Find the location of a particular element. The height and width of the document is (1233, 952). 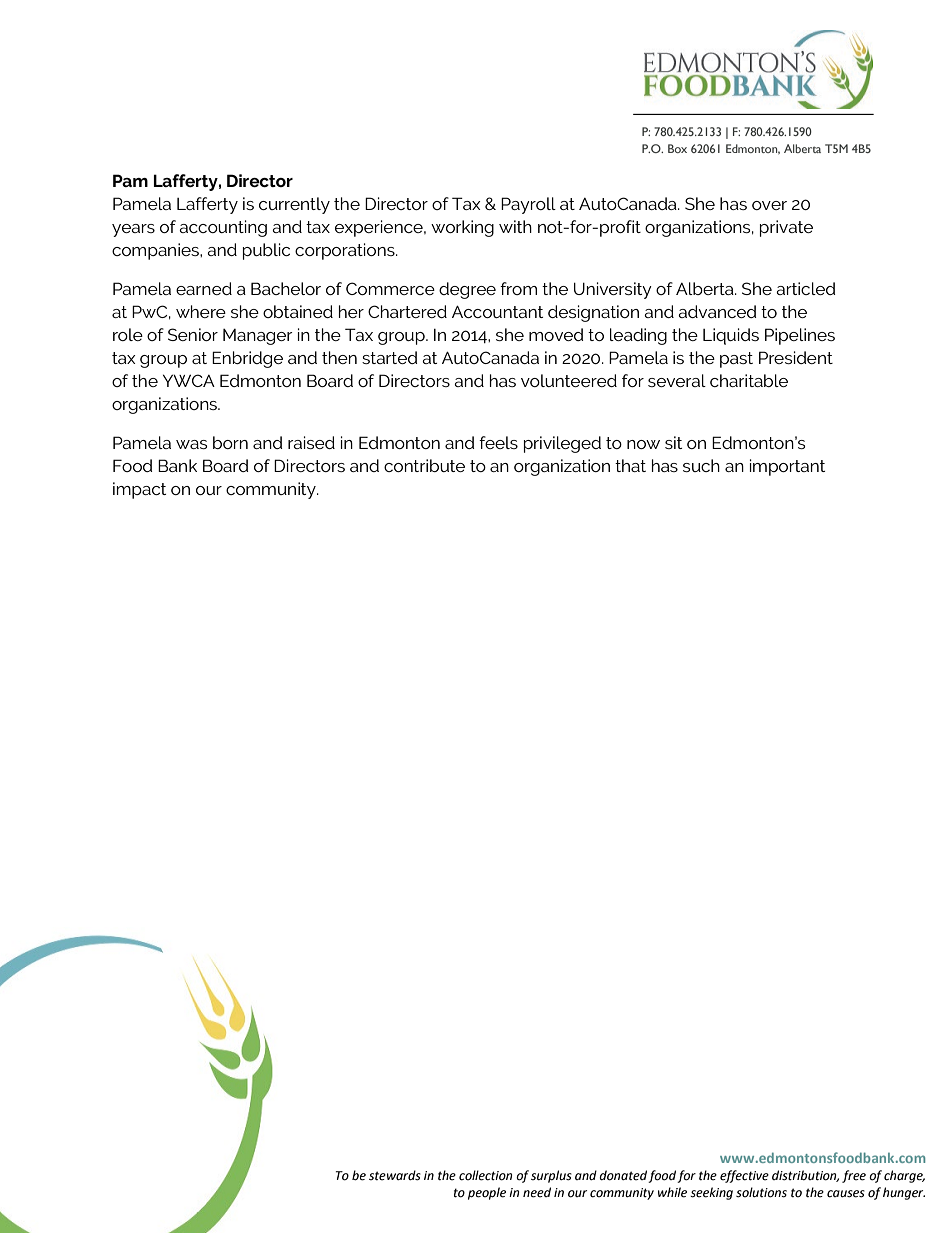

free is located at coordinates (854, 1176).
